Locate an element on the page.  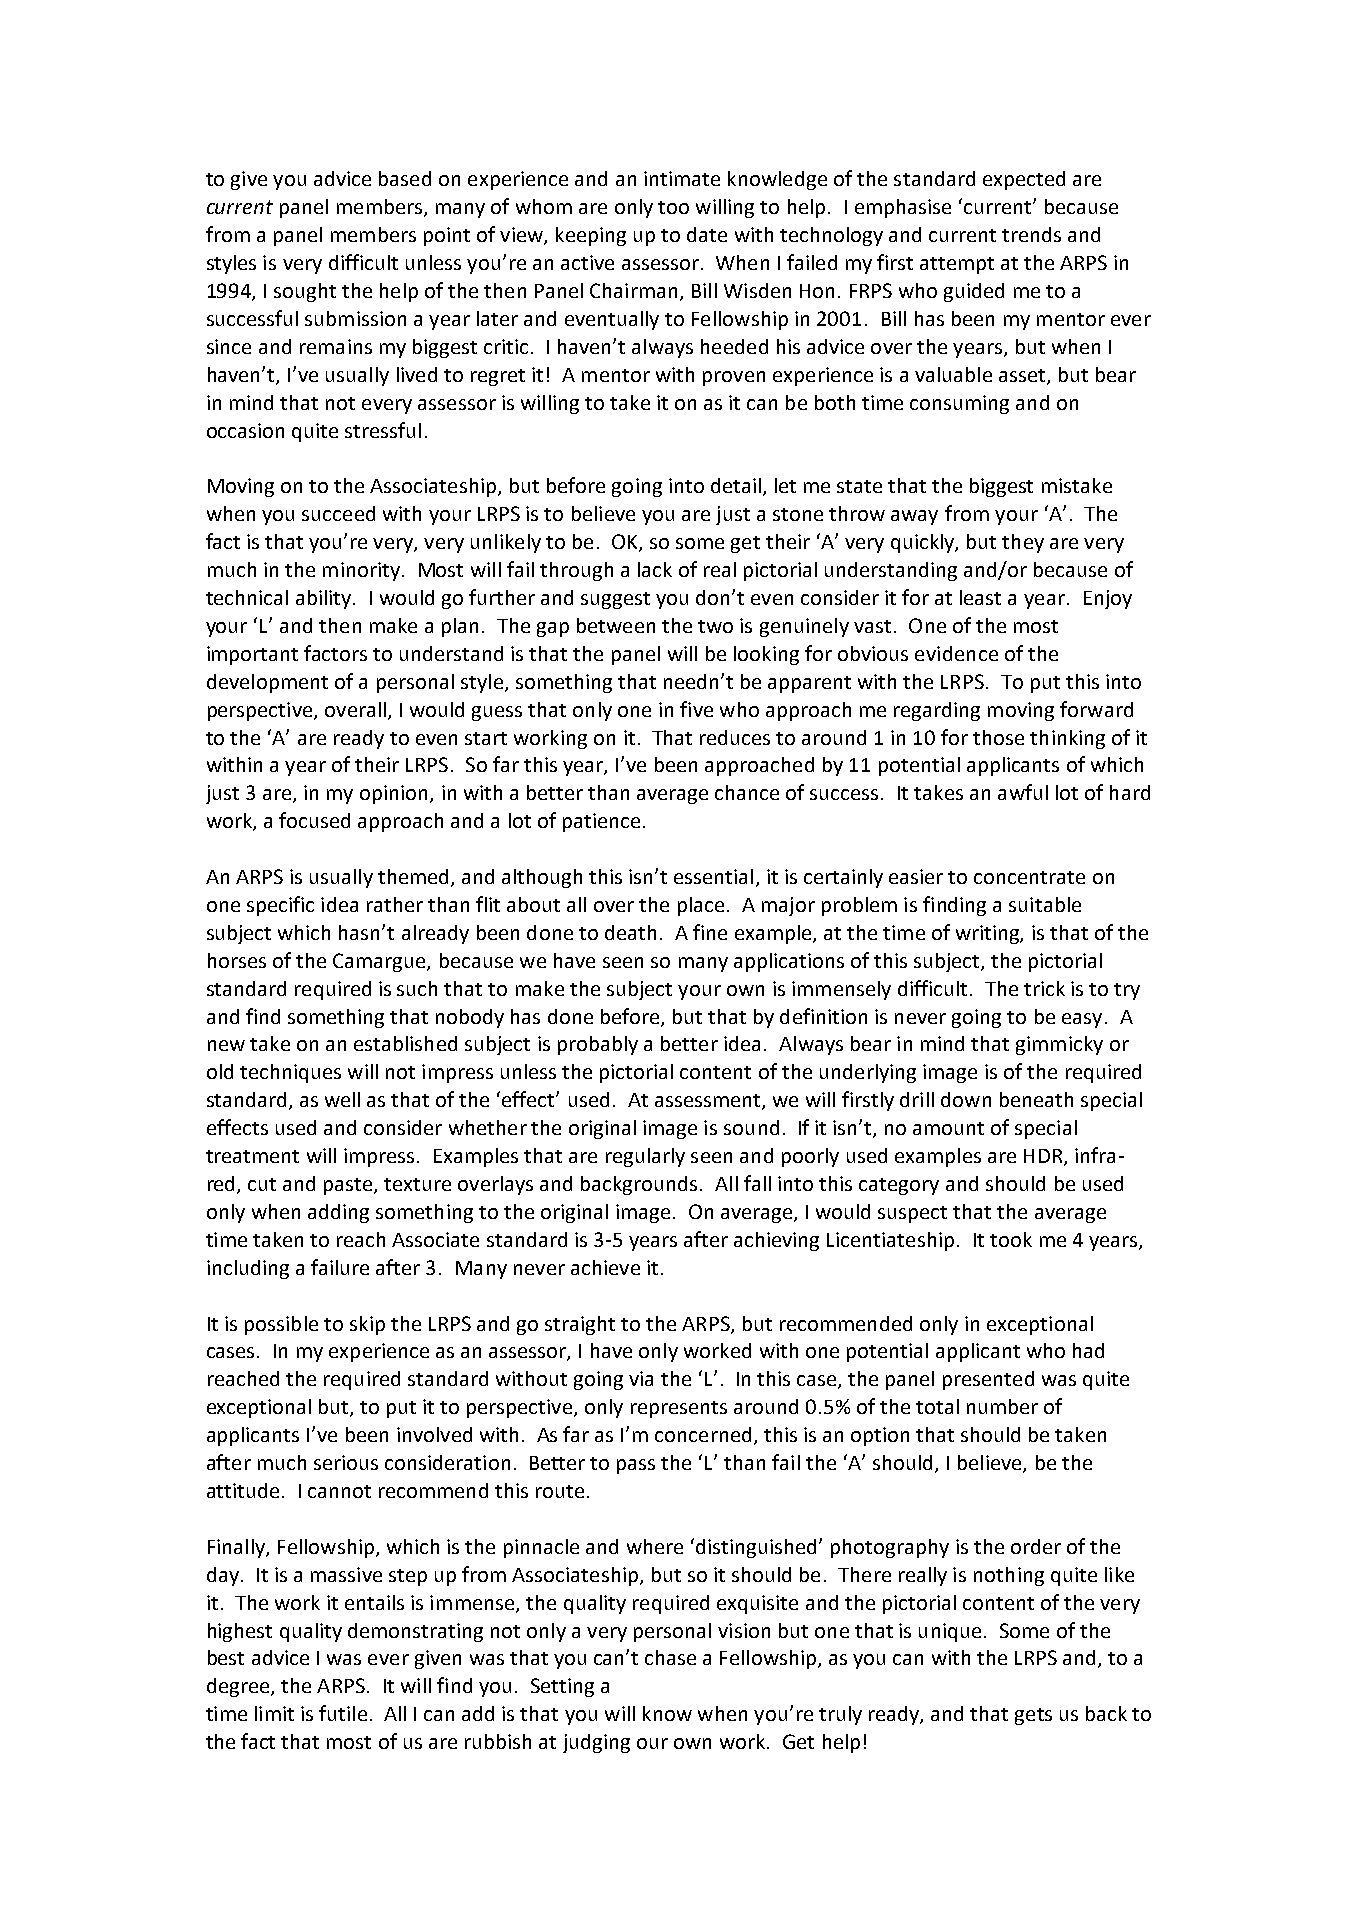
those is located at coordinates (998, 737).
